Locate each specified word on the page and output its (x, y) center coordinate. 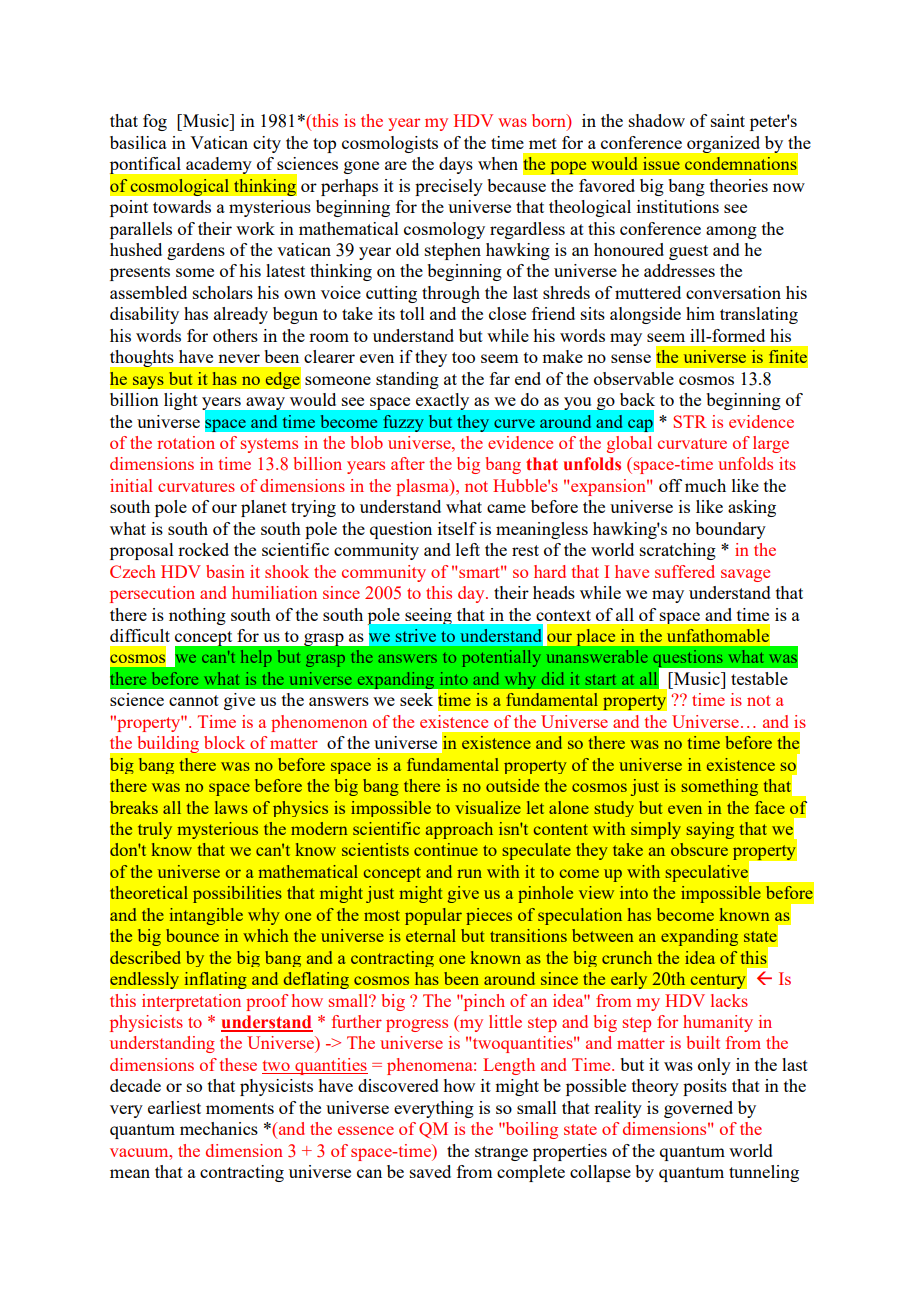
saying (710, 830)
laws (231, 807)
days (456, 165)
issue (661, 163)
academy (218, 165)
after (408, 463)
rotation (186, 442)
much (705, 485)
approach (459, 830)
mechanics (219, 1128)
